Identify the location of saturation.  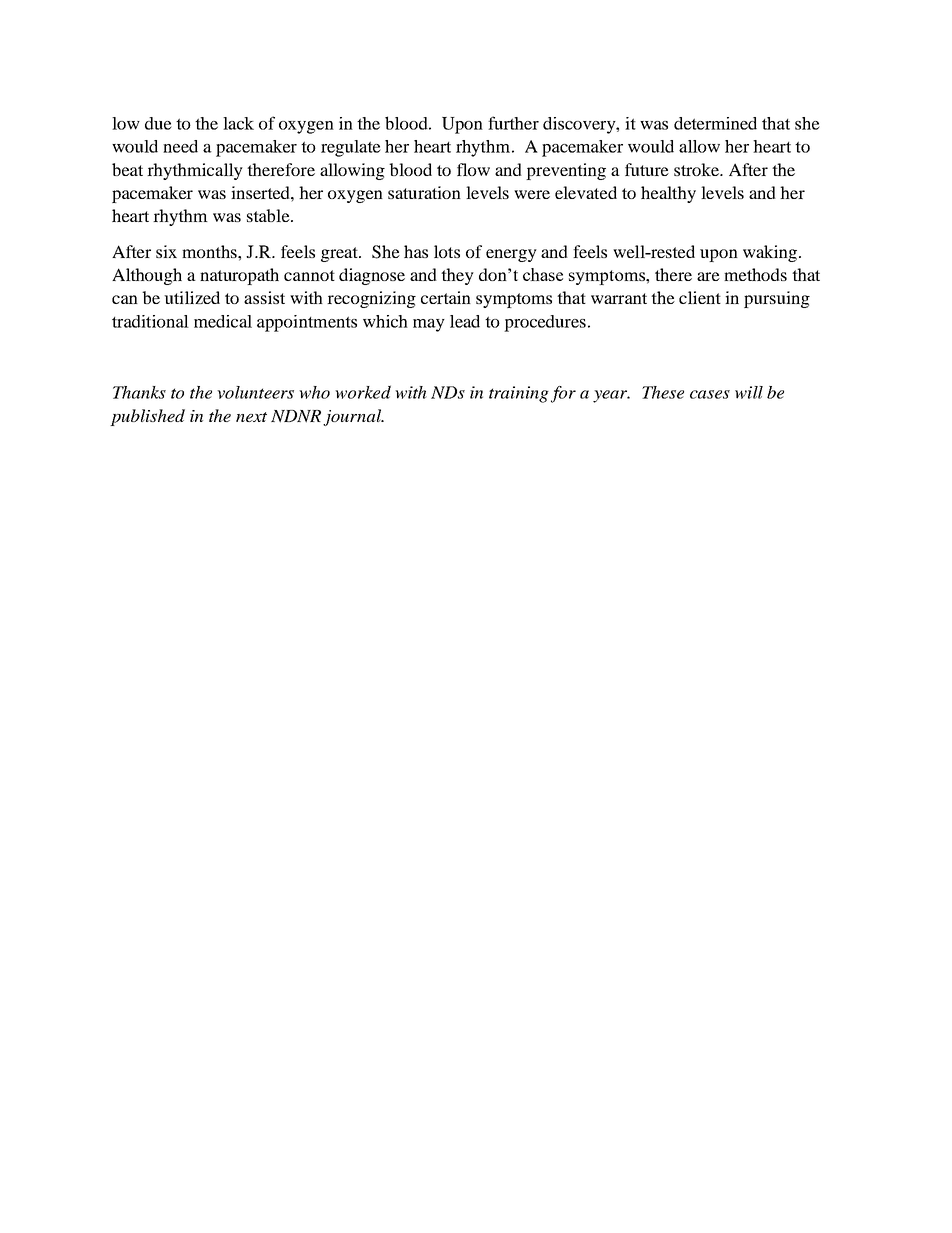
(424, 192).
